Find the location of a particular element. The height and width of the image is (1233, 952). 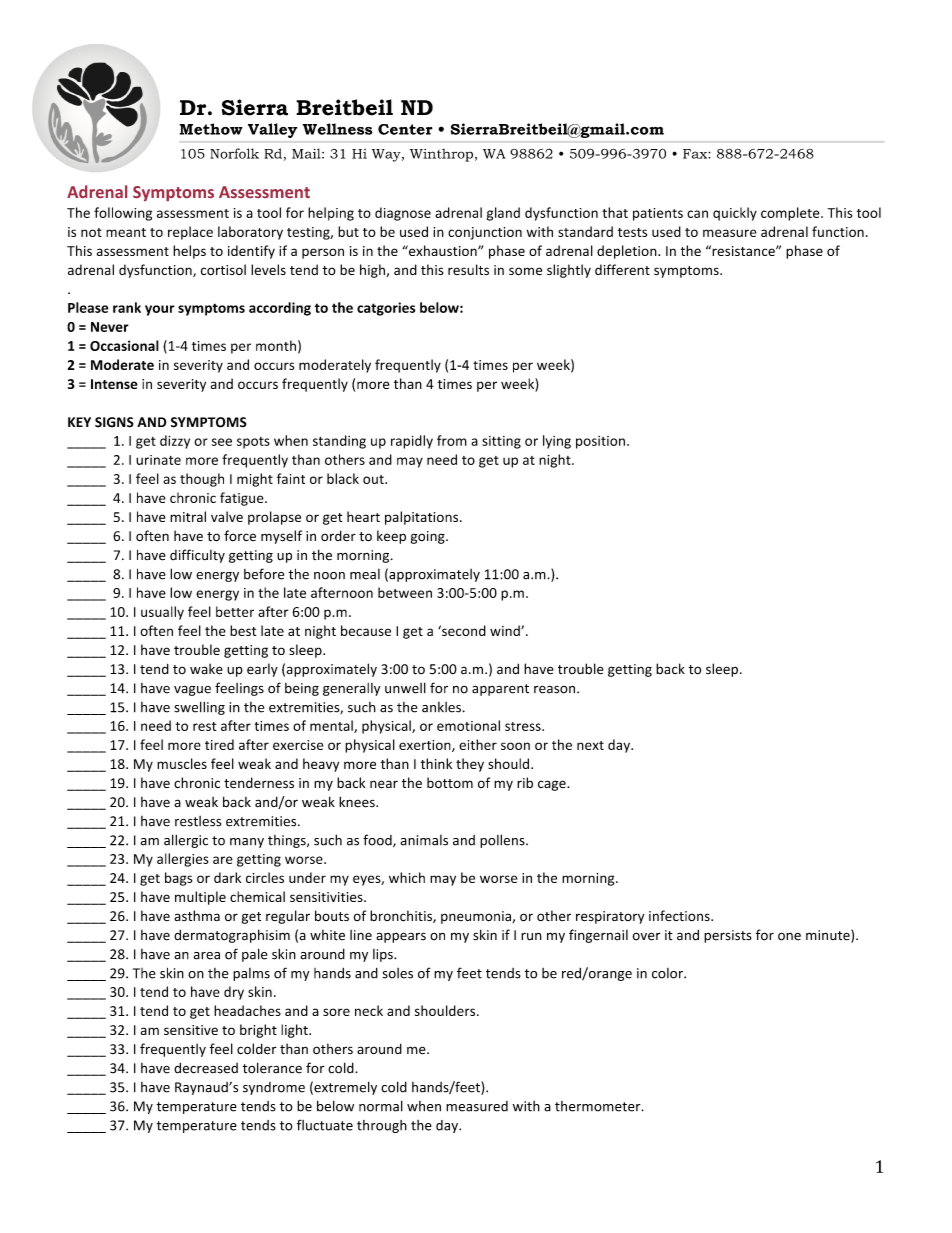

Norfolk is located at coordinates (234, 153).
